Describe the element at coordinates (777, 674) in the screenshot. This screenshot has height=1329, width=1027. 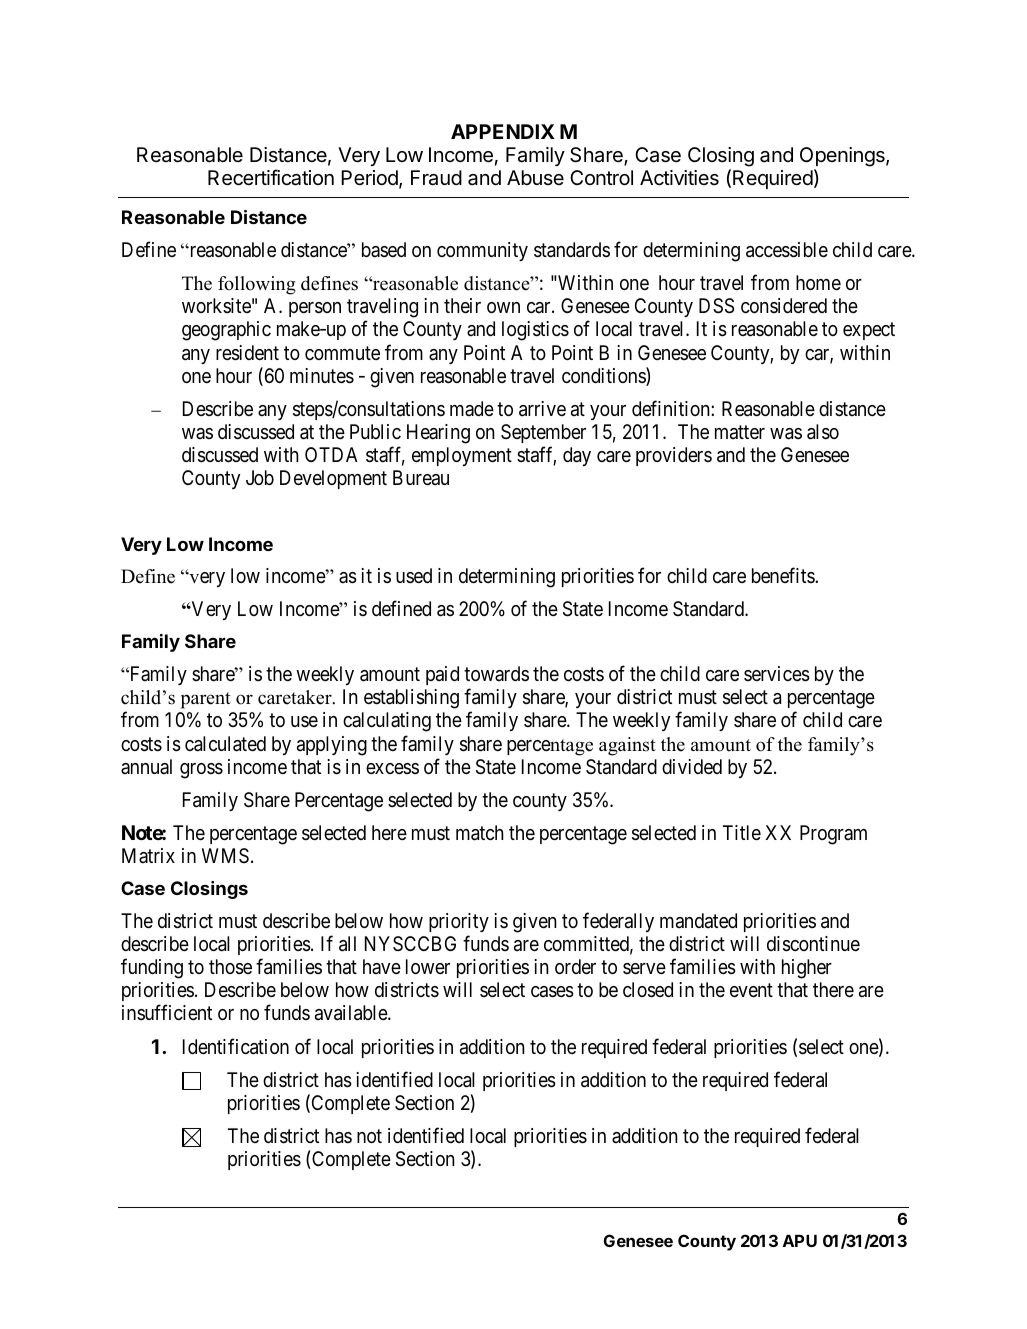
I see `services` at that location.
